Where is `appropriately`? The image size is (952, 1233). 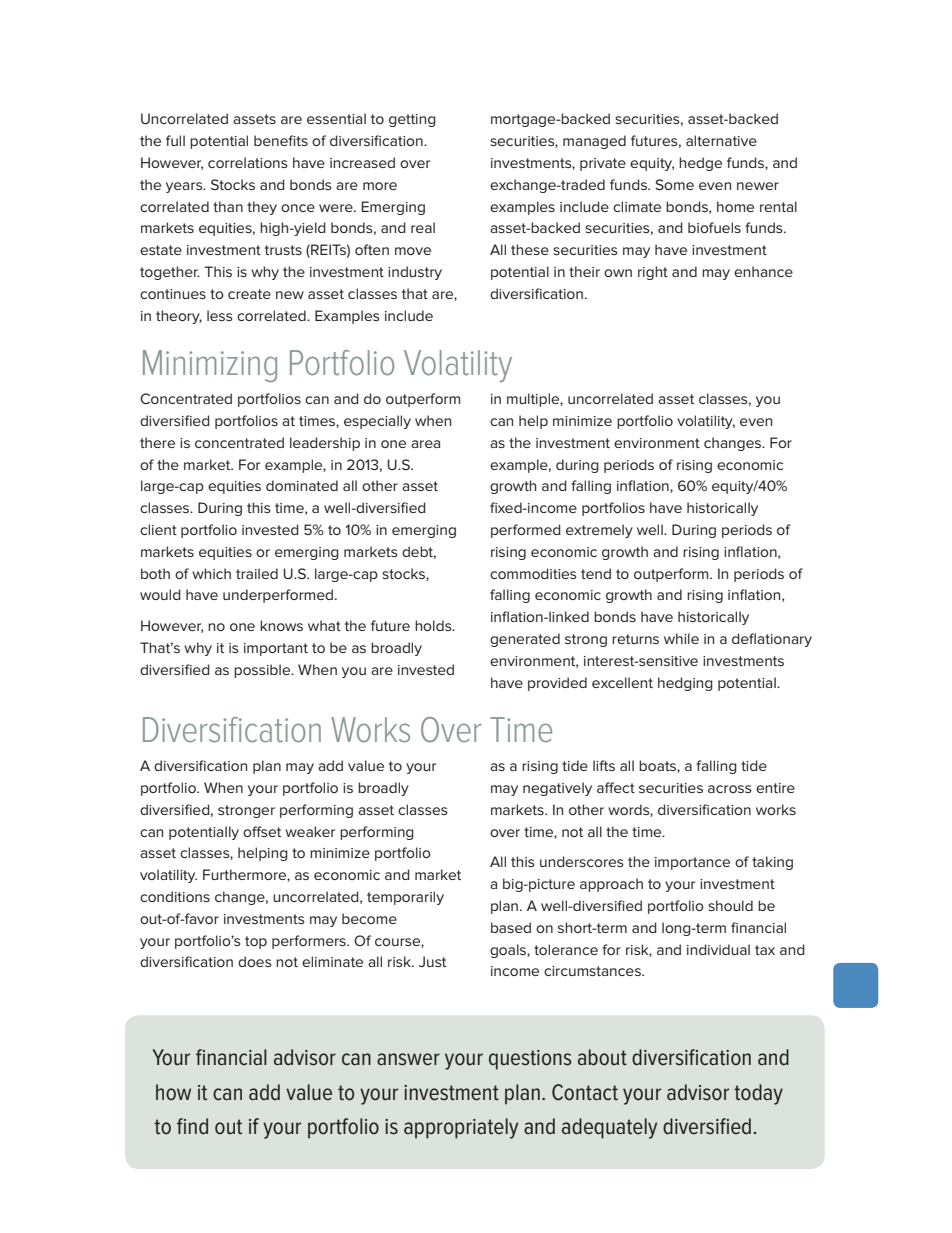 appropriately is located at coordinates (461, 1128).
